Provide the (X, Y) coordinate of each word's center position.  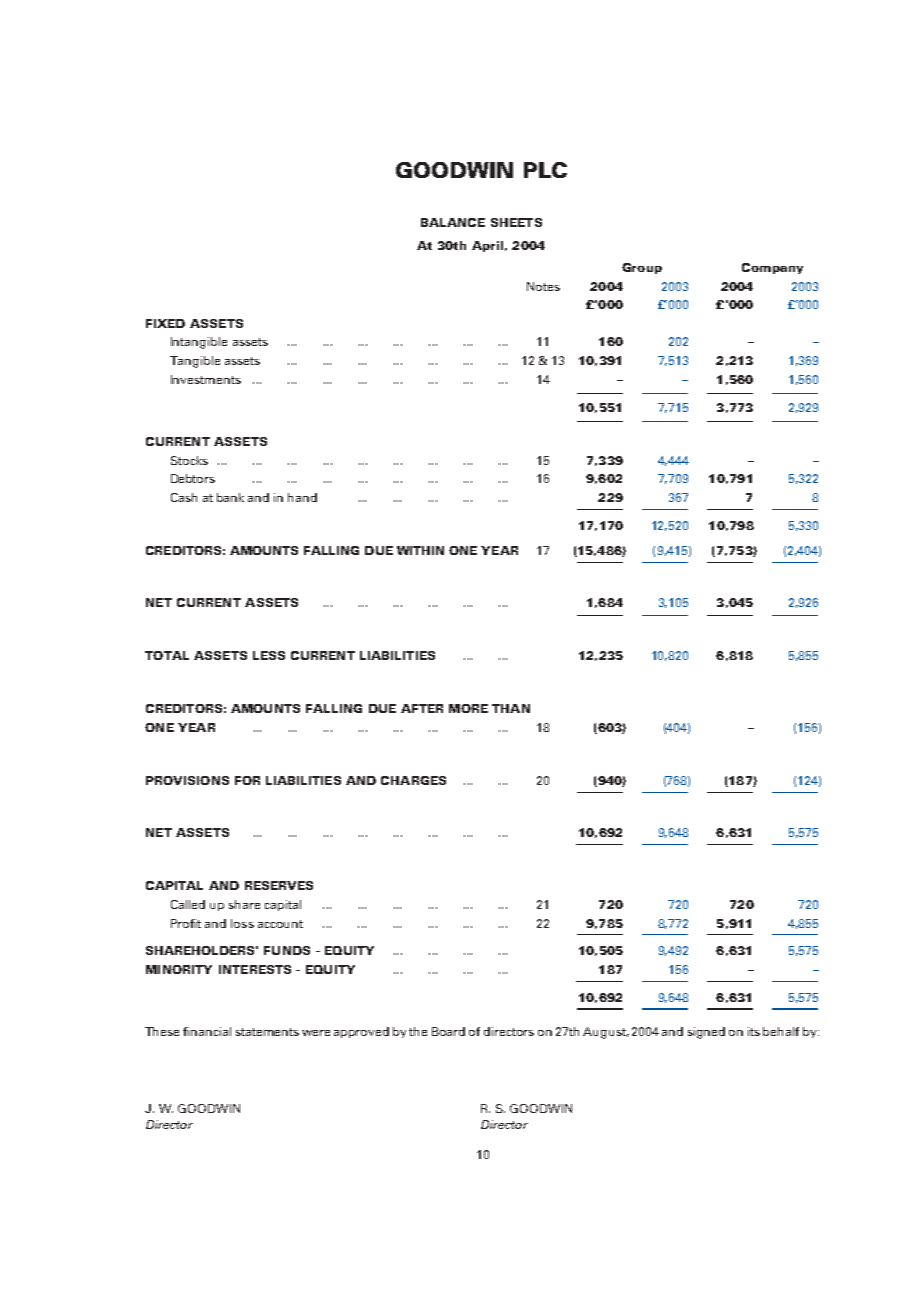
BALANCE (453, 222)
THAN (511, 708)
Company (772, 268)
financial (207, 1031)
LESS (269, 655)
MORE (468, 708)
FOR (247, 780)
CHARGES (413, 780)
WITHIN (420, 550)
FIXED (165, 323)
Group (642, 268)
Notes (543, 286)
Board (448, 1031)
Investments (206, 379)
